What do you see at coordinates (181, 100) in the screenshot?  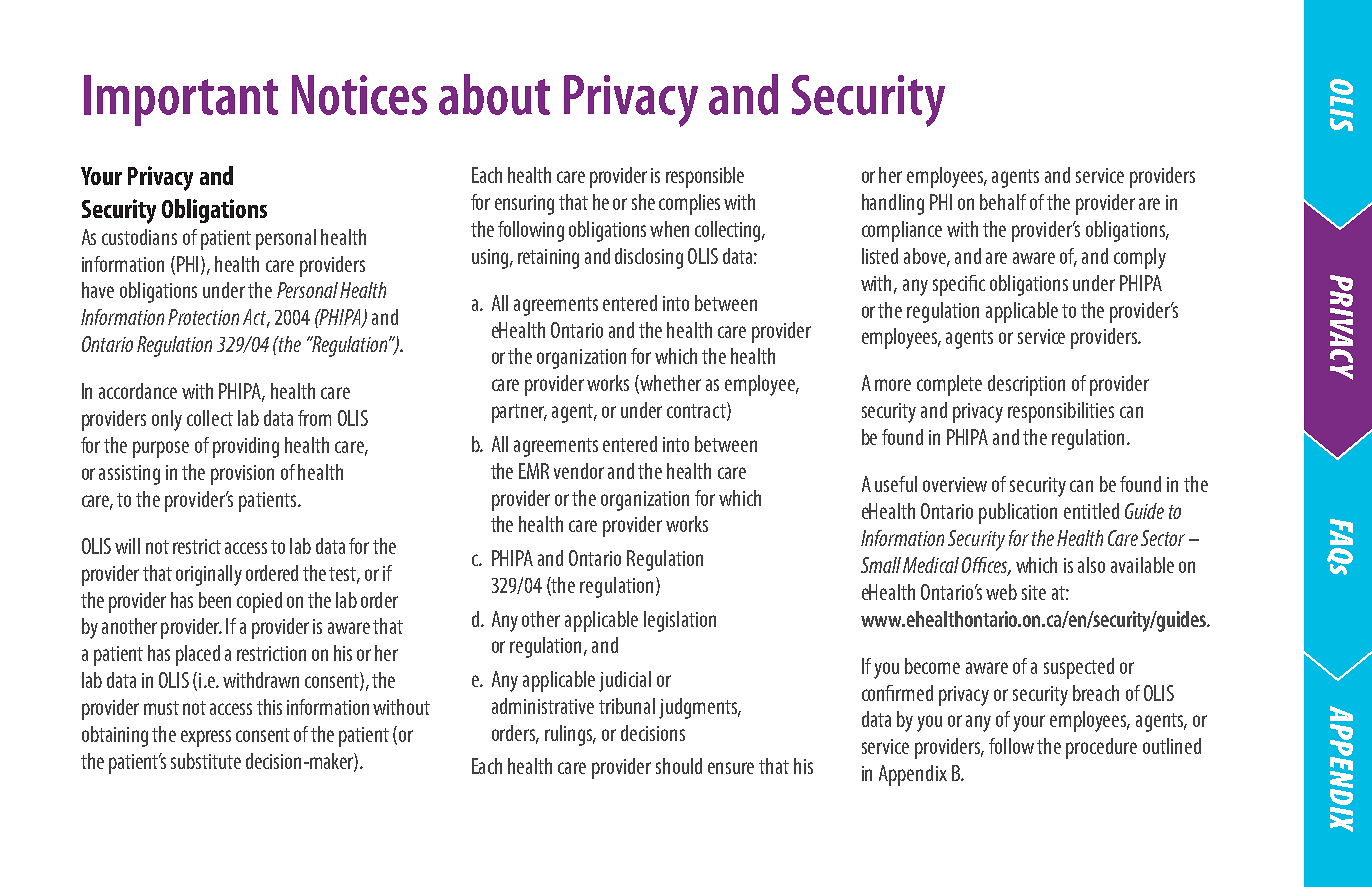 I see `Important` at bounding box center [181, 100].
